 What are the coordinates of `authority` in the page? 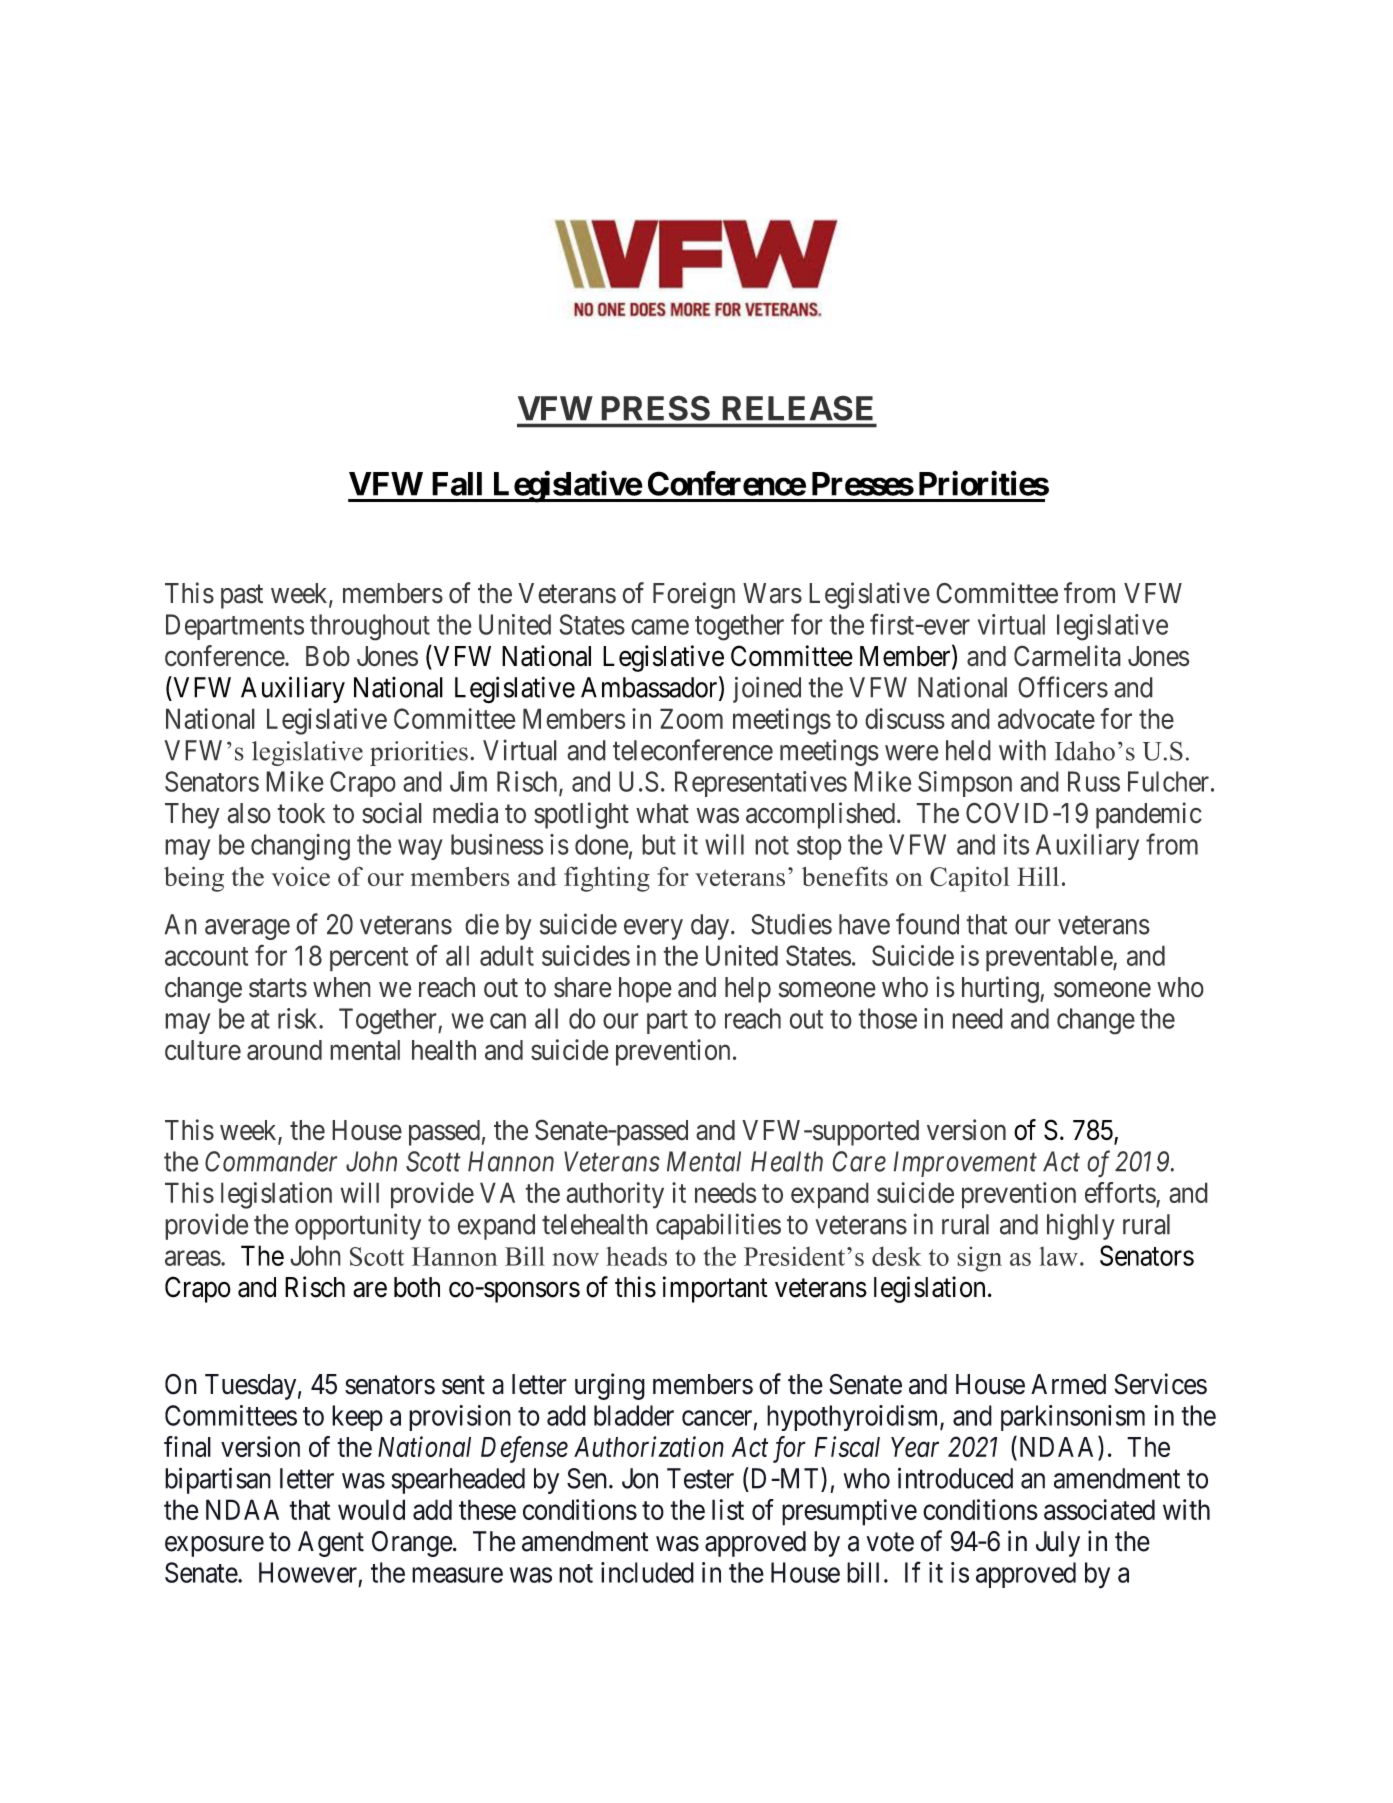 It's located at (615, 1195).
